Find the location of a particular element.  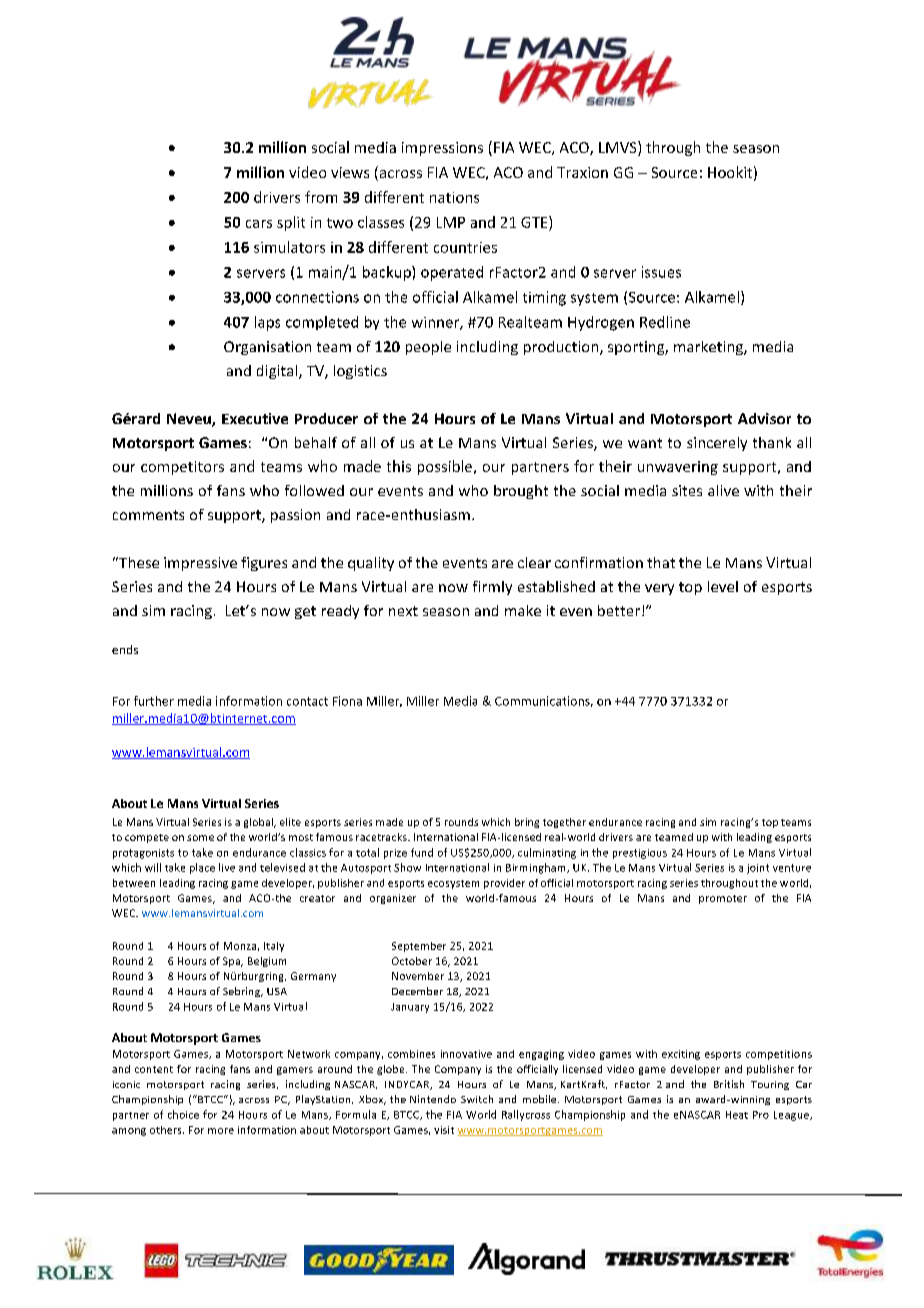

fund is located at coordinates (422, 852).
